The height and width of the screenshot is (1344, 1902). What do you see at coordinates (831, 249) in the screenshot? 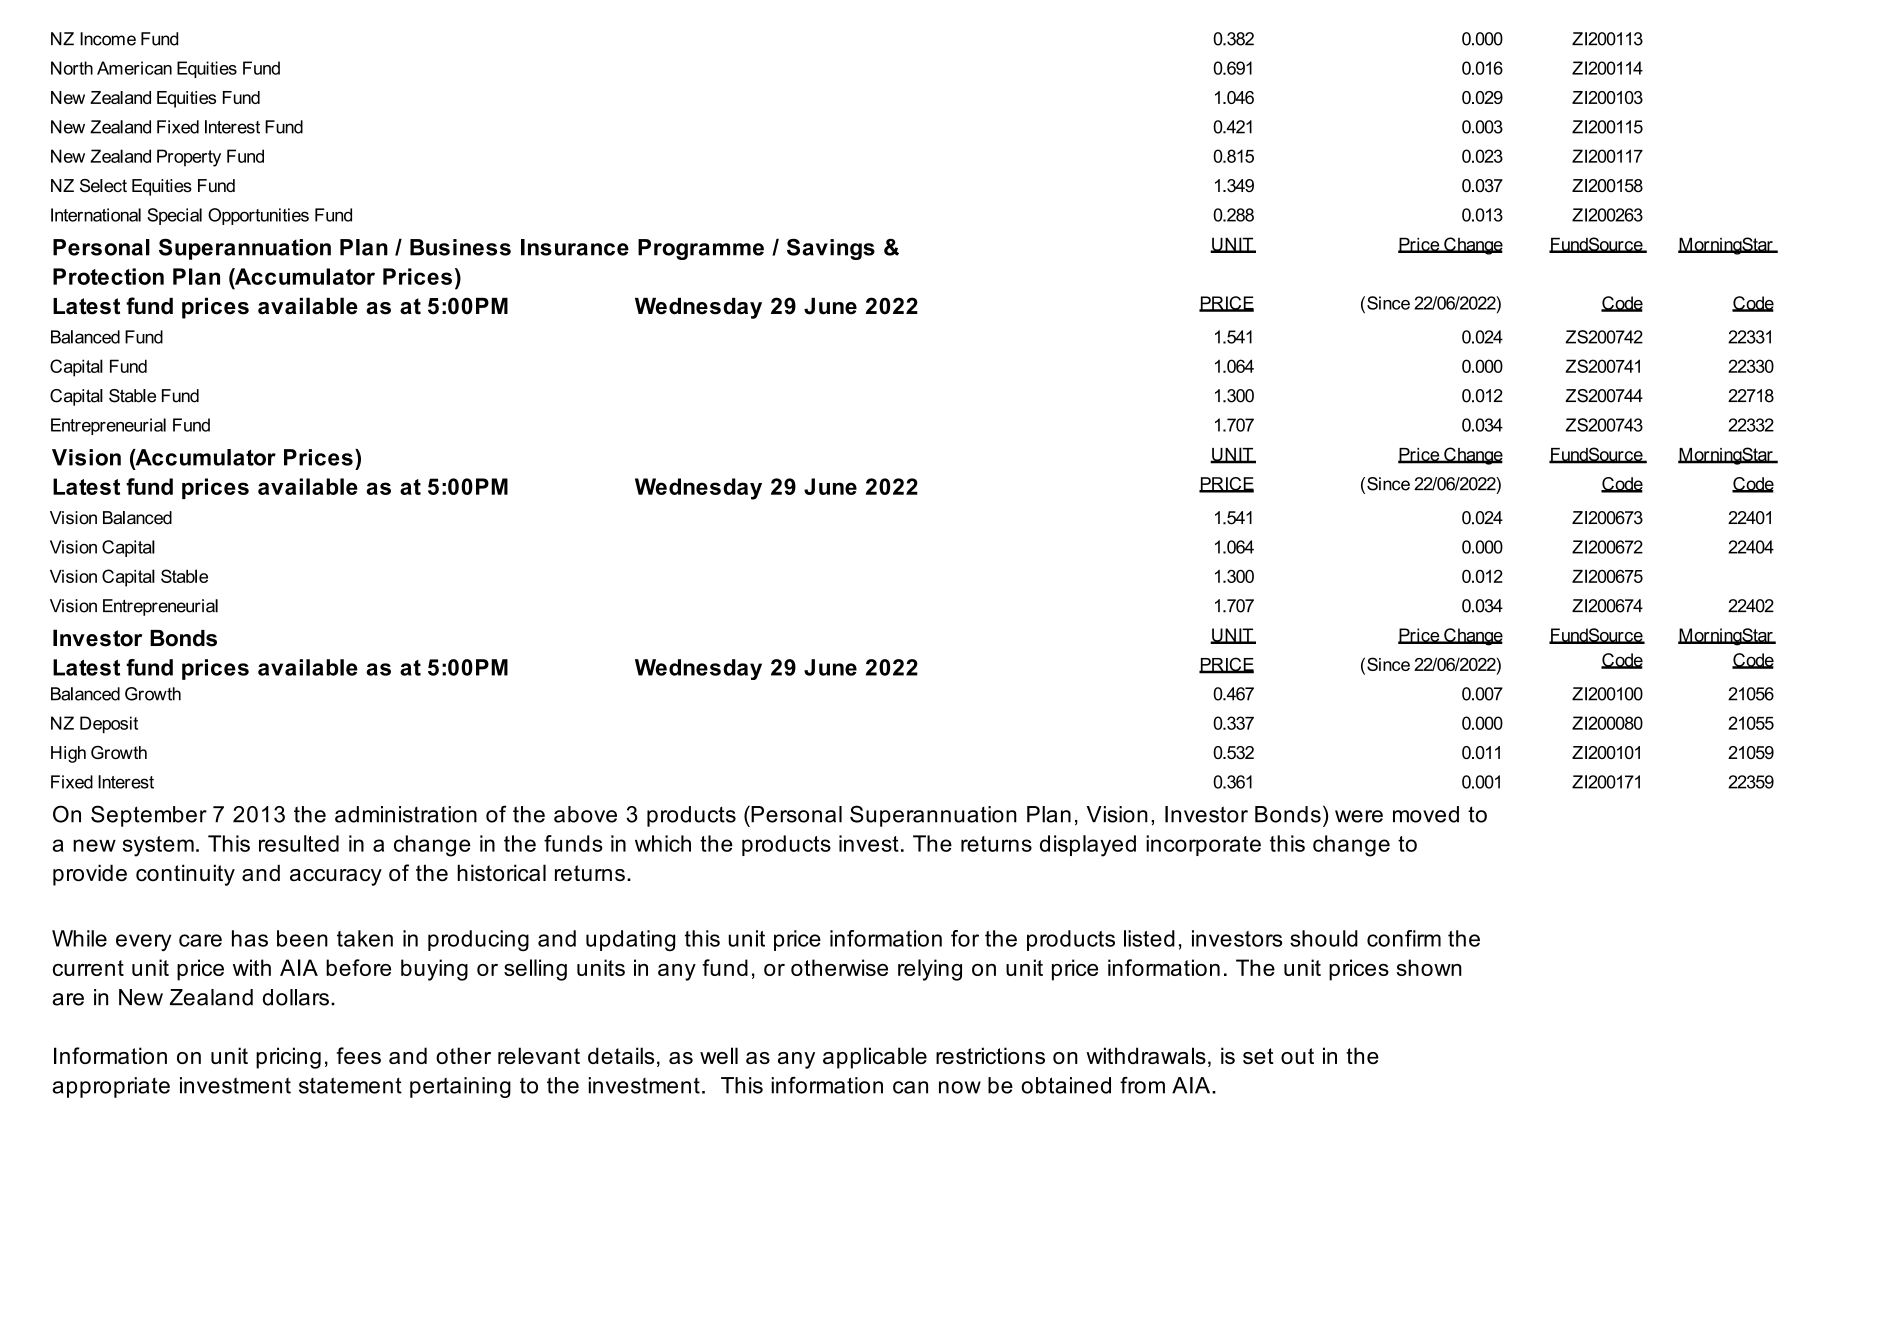
I see `Savings` at bounding box center [831, 249].
